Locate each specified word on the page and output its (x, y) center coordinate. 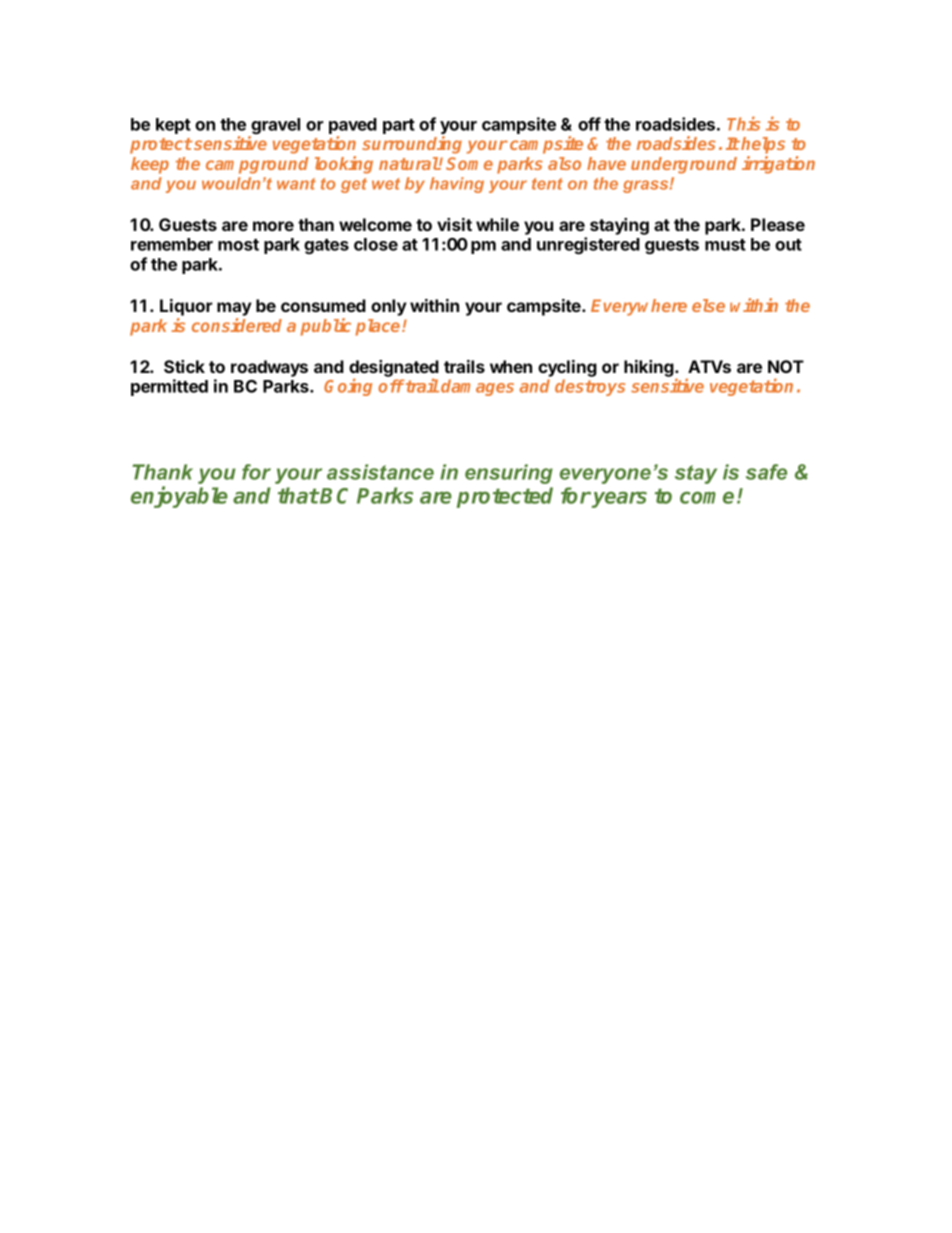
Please (778, 224)
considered (237, 325)
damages (477, 387)
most (238, 245)
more (273, 226)
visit (454, 224)
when (511, 366)
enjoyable (179, 497)
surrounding (412, 145)
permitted (169, 387)
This (743, 123)
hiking (650, 368)
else (708, 305)
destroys (590, 387)
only (389, 307)
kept (173, 126)
